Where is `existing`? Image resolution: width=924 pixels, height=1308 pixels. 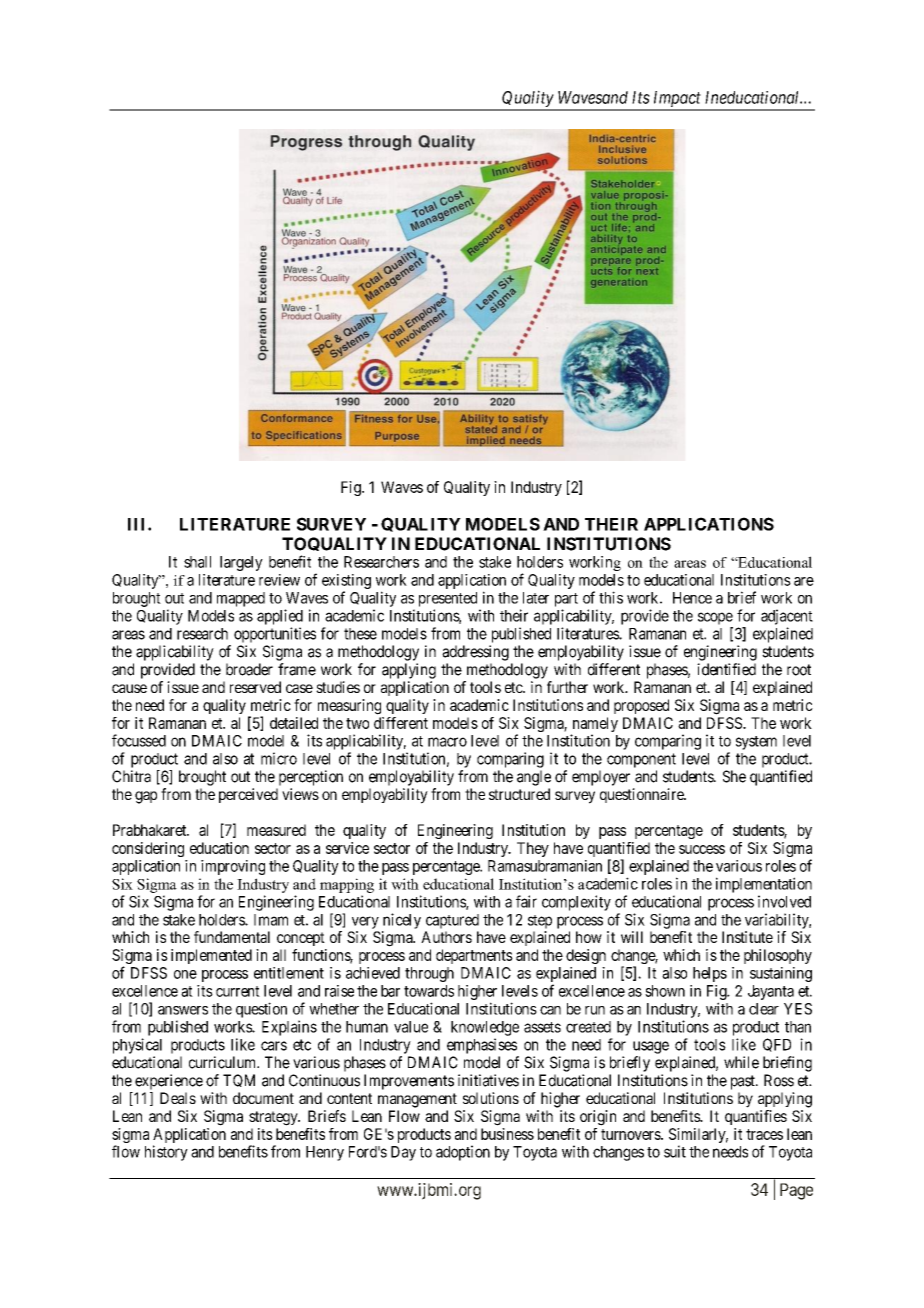
existing is located at coordinates (346, 581).
